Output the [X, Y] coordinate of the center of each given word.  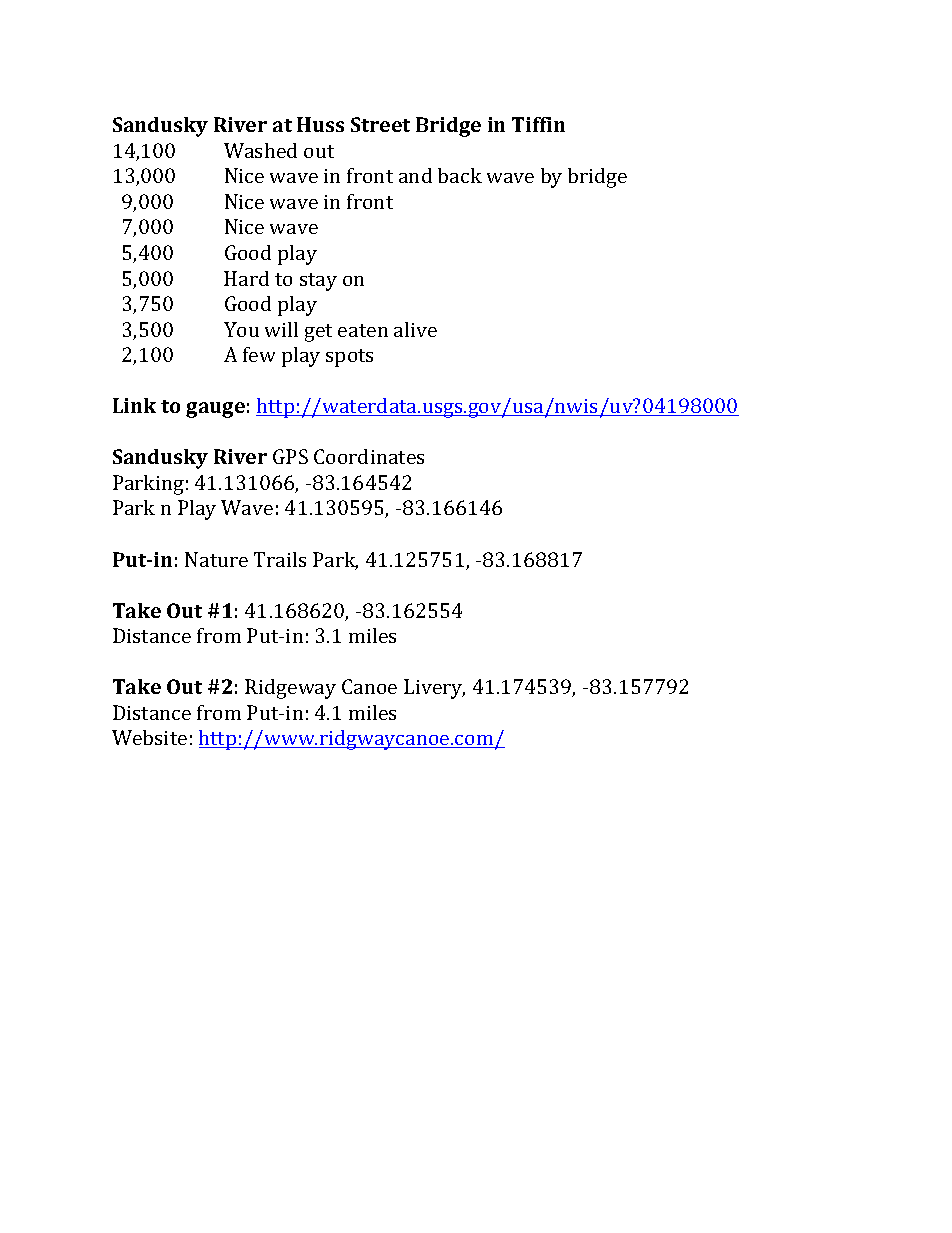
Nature [216, 559]
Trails [280, 559]
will [281, 329]
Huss [320, 124]
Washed [260, 150]
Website [149, 737]
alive [415, 329]
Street [380, 124]
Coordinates [369, 456]
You [241, 329]
